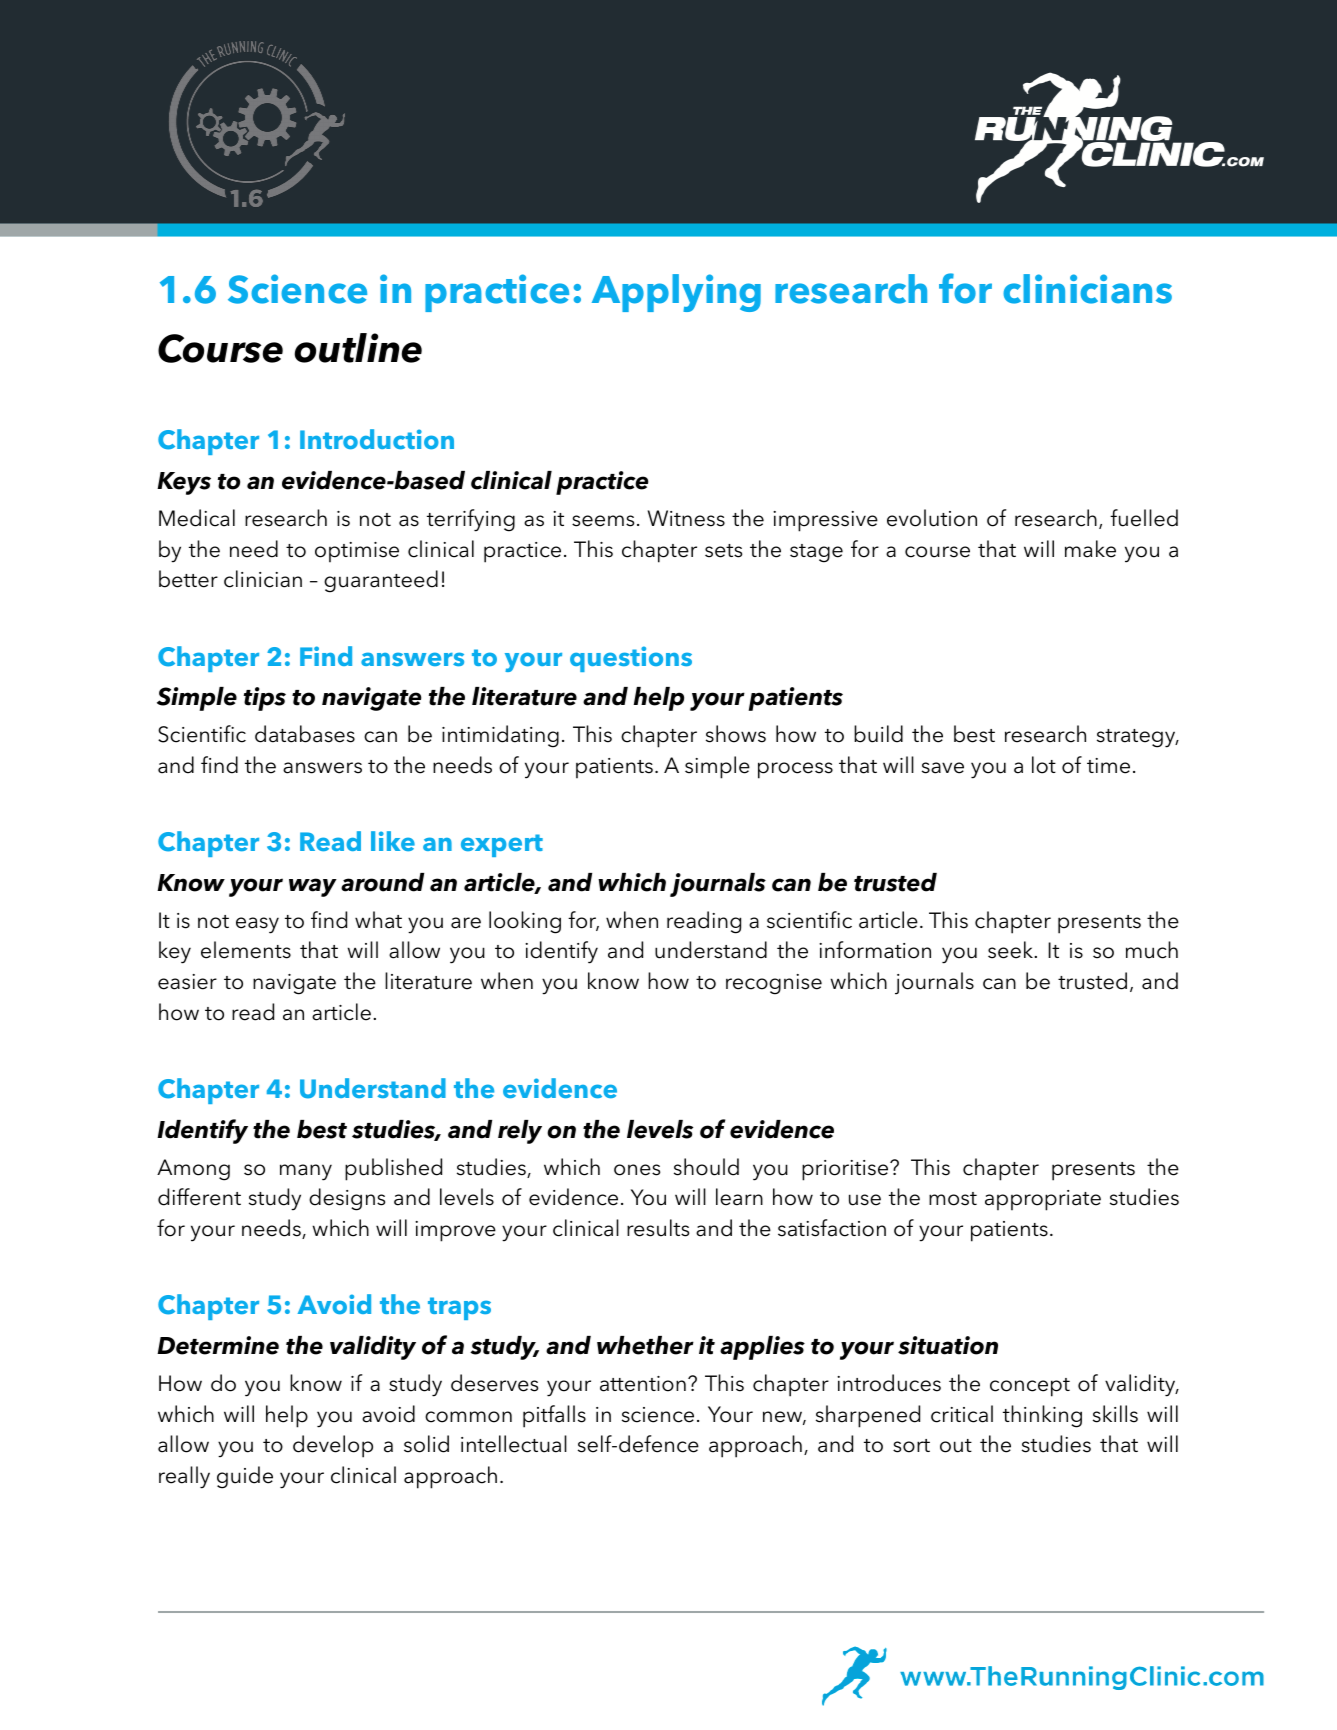  Describe the element at coordinates (1011, 950) in the screenshot. I see `seek` at that location.
